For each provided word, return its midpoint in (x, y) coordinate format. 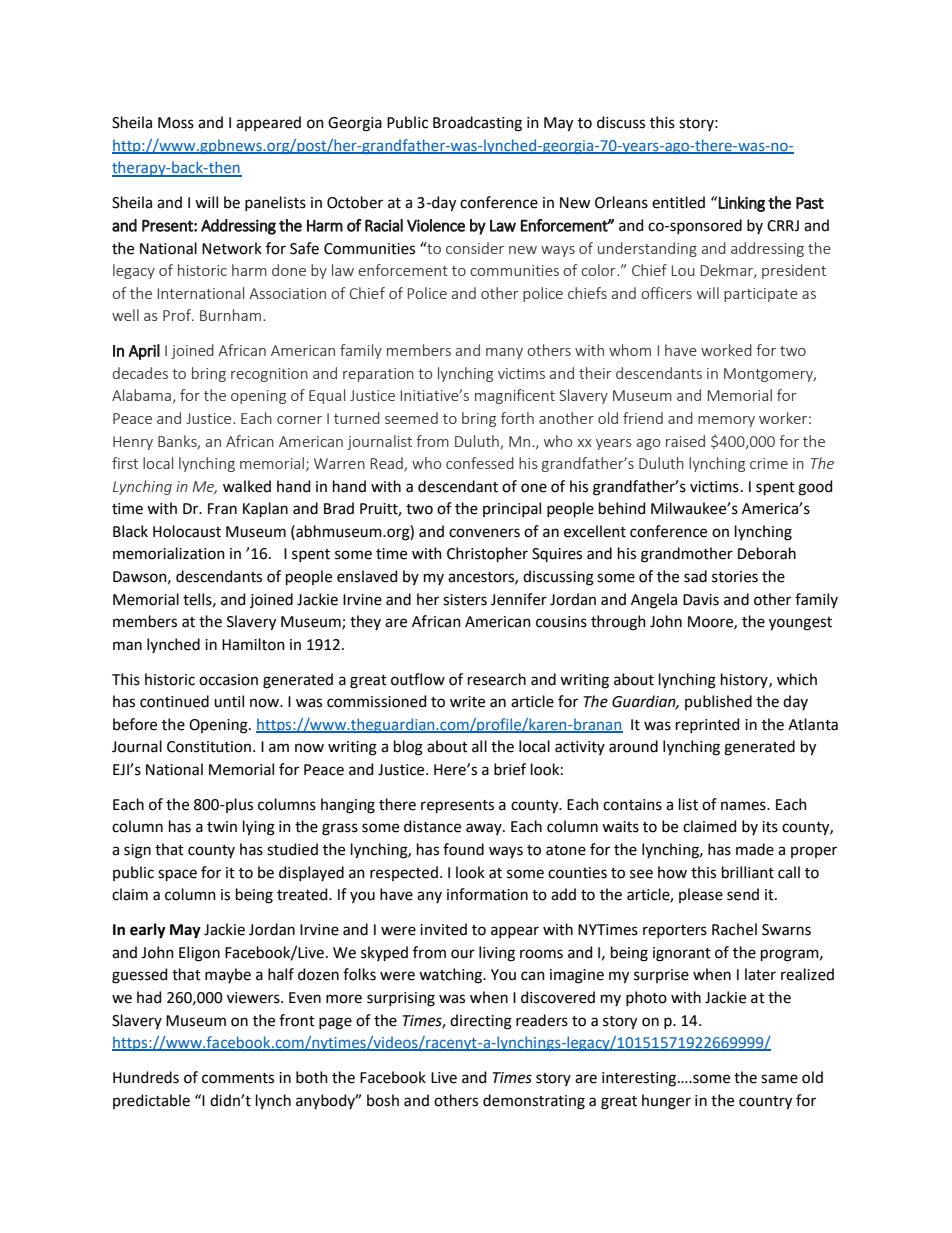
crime (769, 463)
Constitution (210, 747)
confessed (480, 463)
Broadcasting (477, 124)
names (744, 806)
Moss (176, 123)
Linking (741, 204)
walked (247, 486)
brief (510, 769)
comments (238, 1078)
